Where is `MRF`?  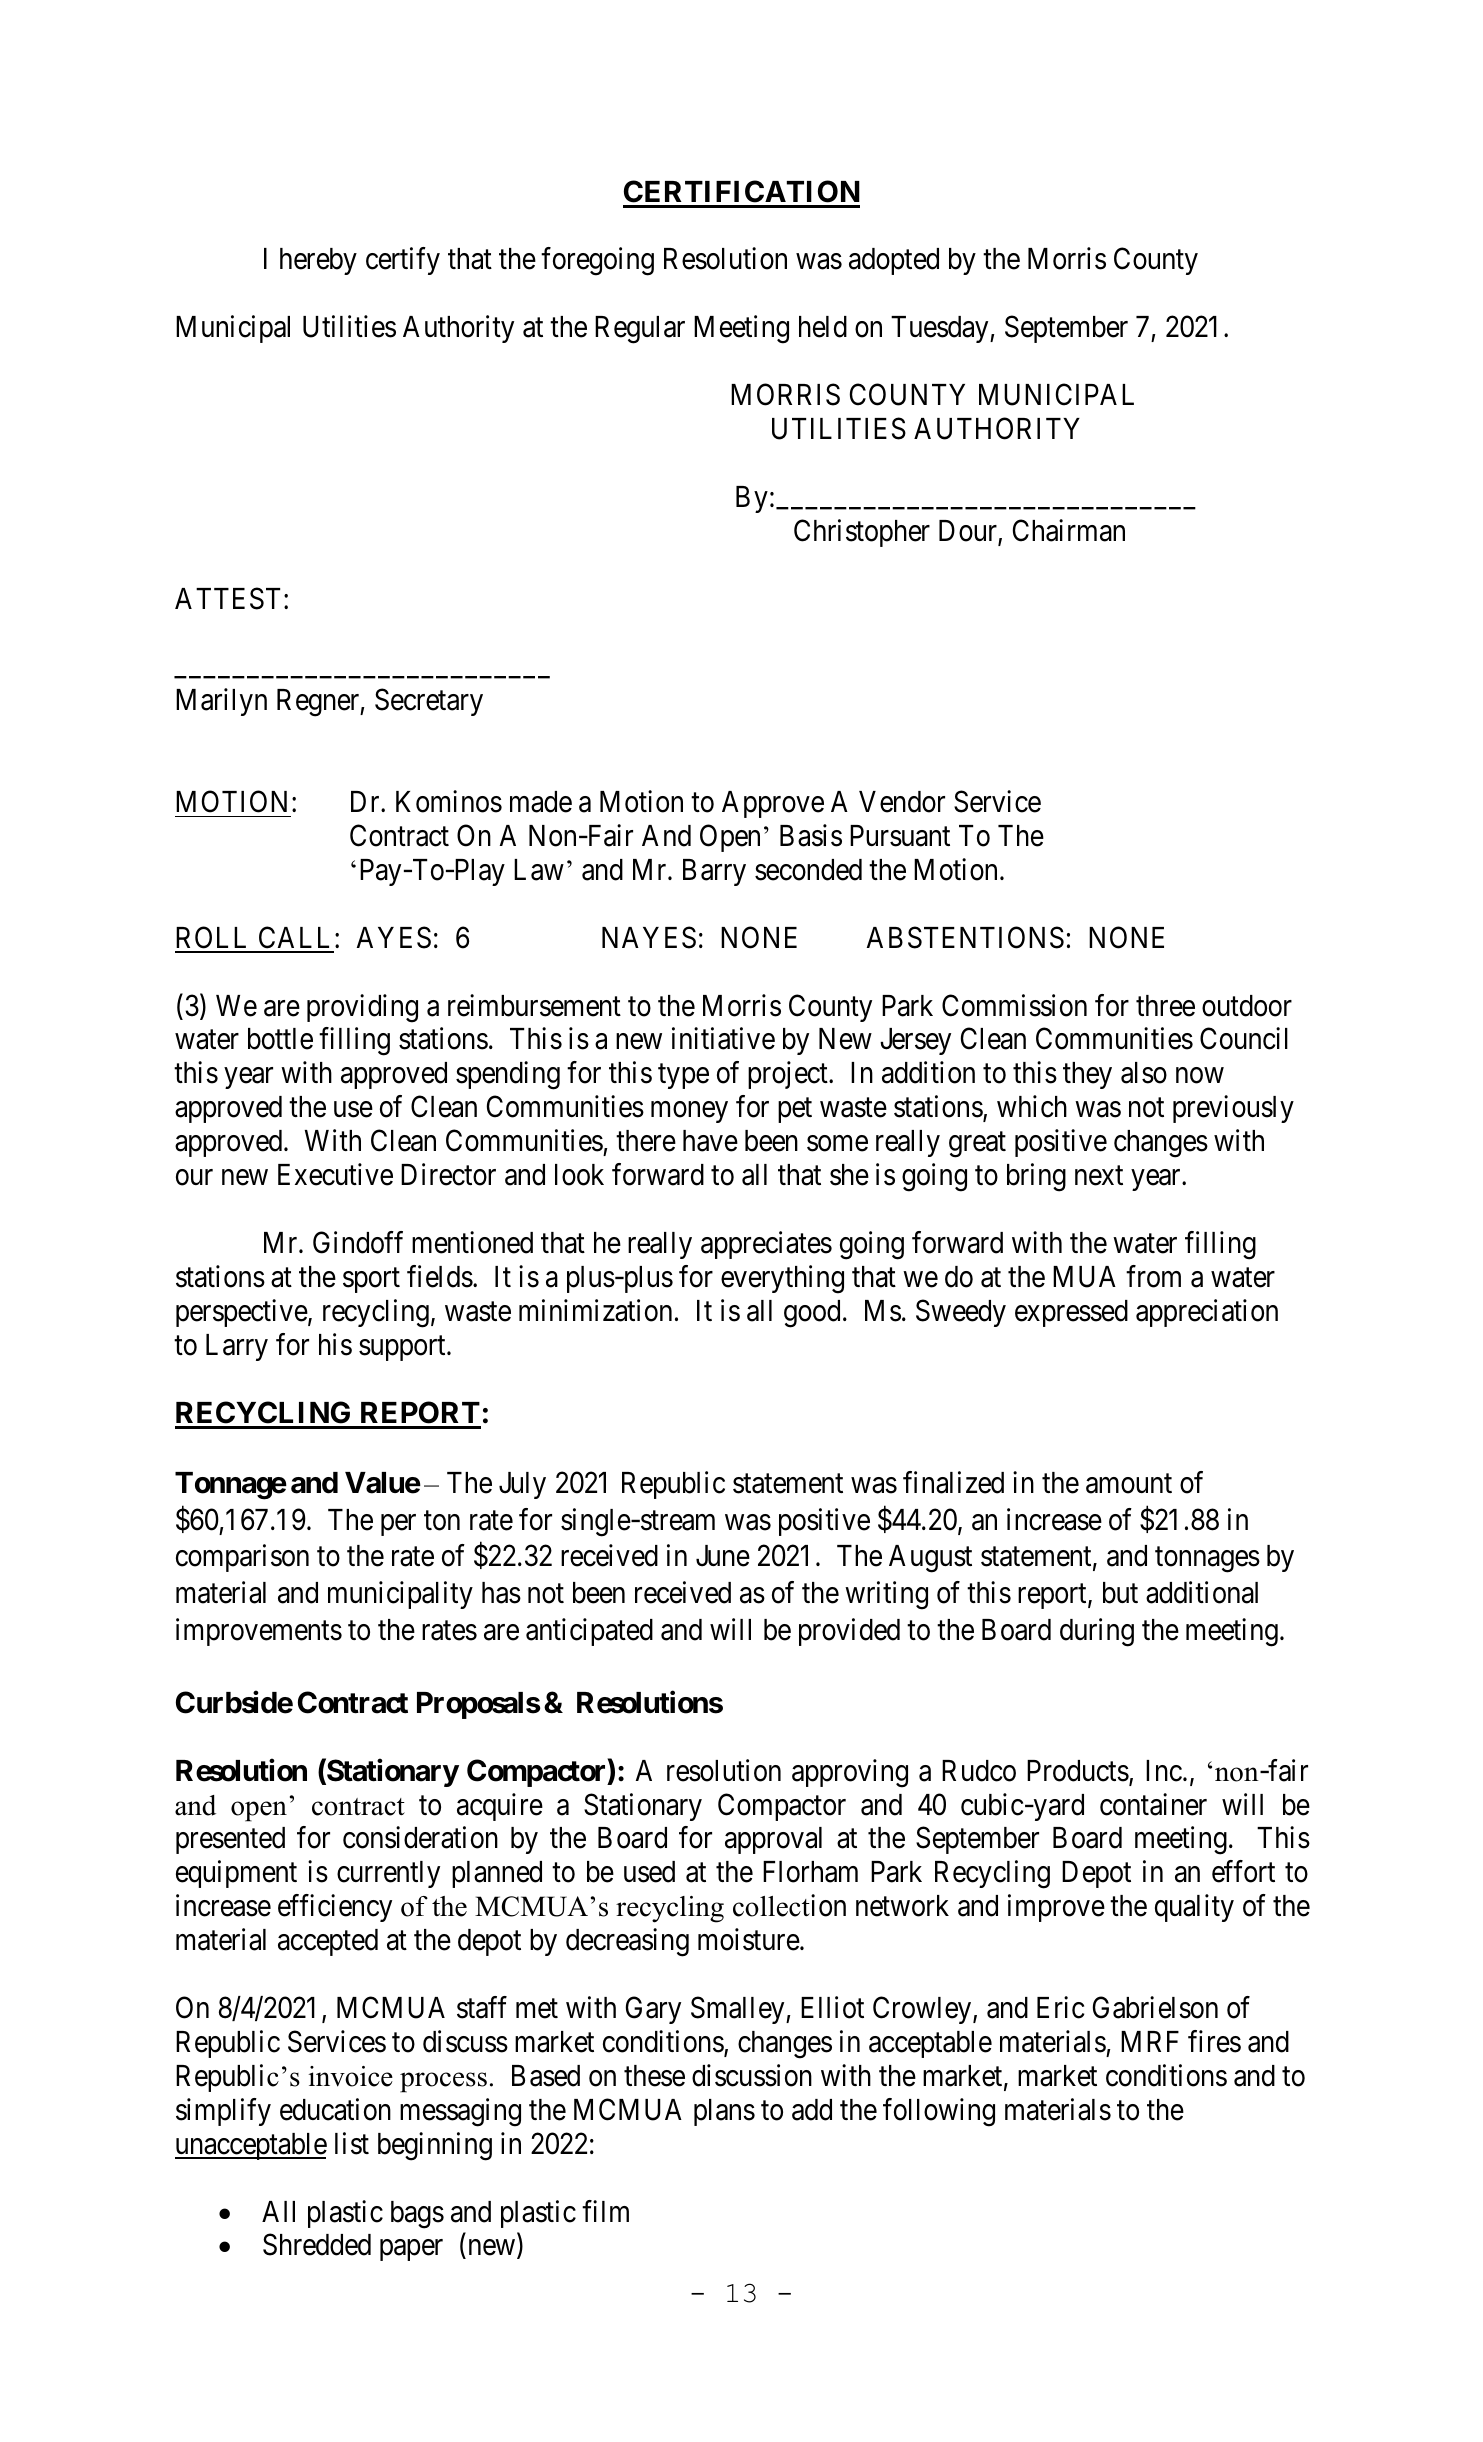
MRF is located at coordinates (1150, 2041).
